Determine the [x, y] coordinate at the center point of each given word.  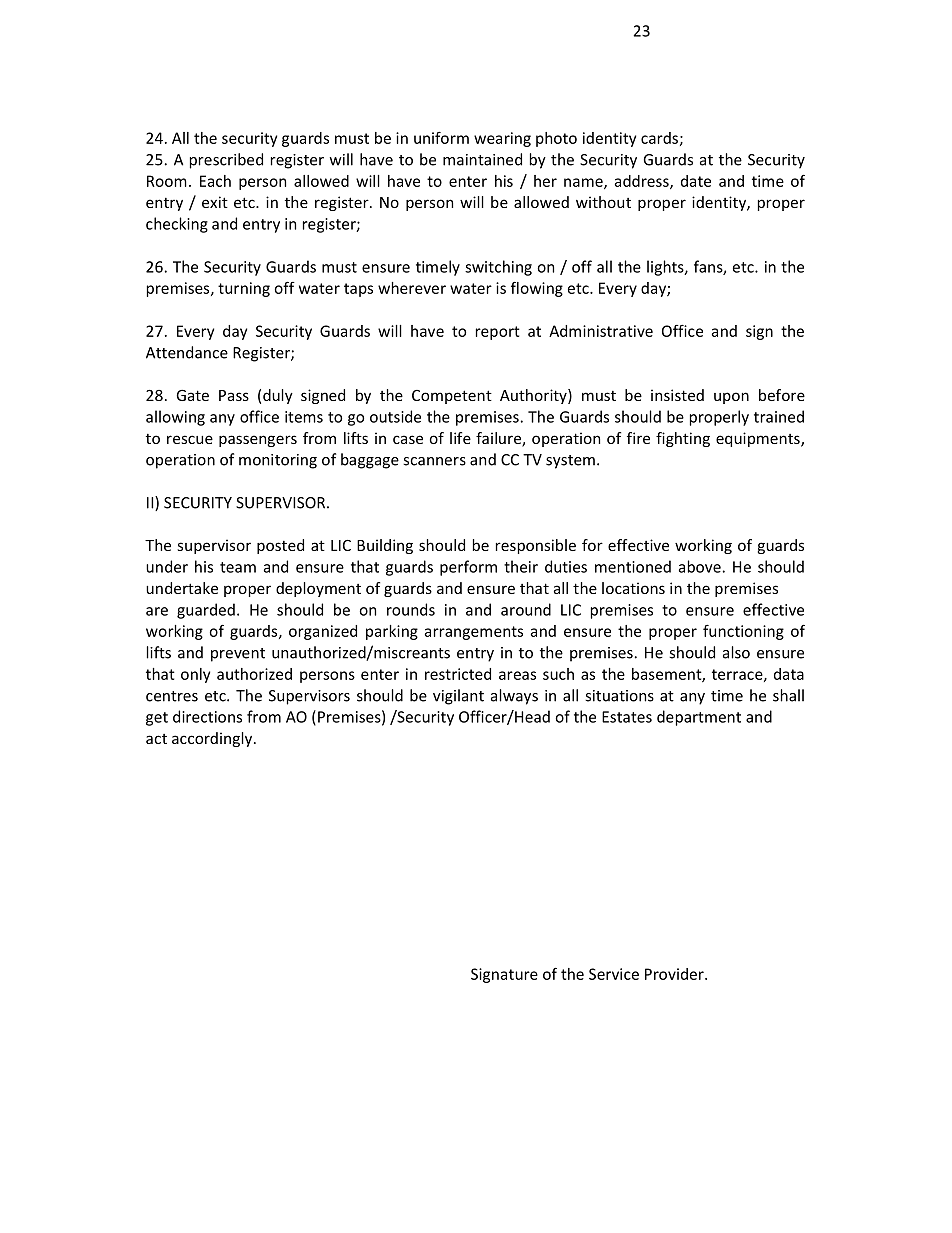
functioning [743, 632]
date [696, 181]
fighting [683, 439]
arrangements [474, 633]
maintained [482, 159]
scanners [434, 461]
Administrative [601, 331]
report [498, 333]
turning [244, 289]
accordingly [213, 739]
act [156, 739]
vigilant [458, 697]
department [699, 718]
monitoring [278, 461]
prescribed [226, 161]
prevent [238, 655]
